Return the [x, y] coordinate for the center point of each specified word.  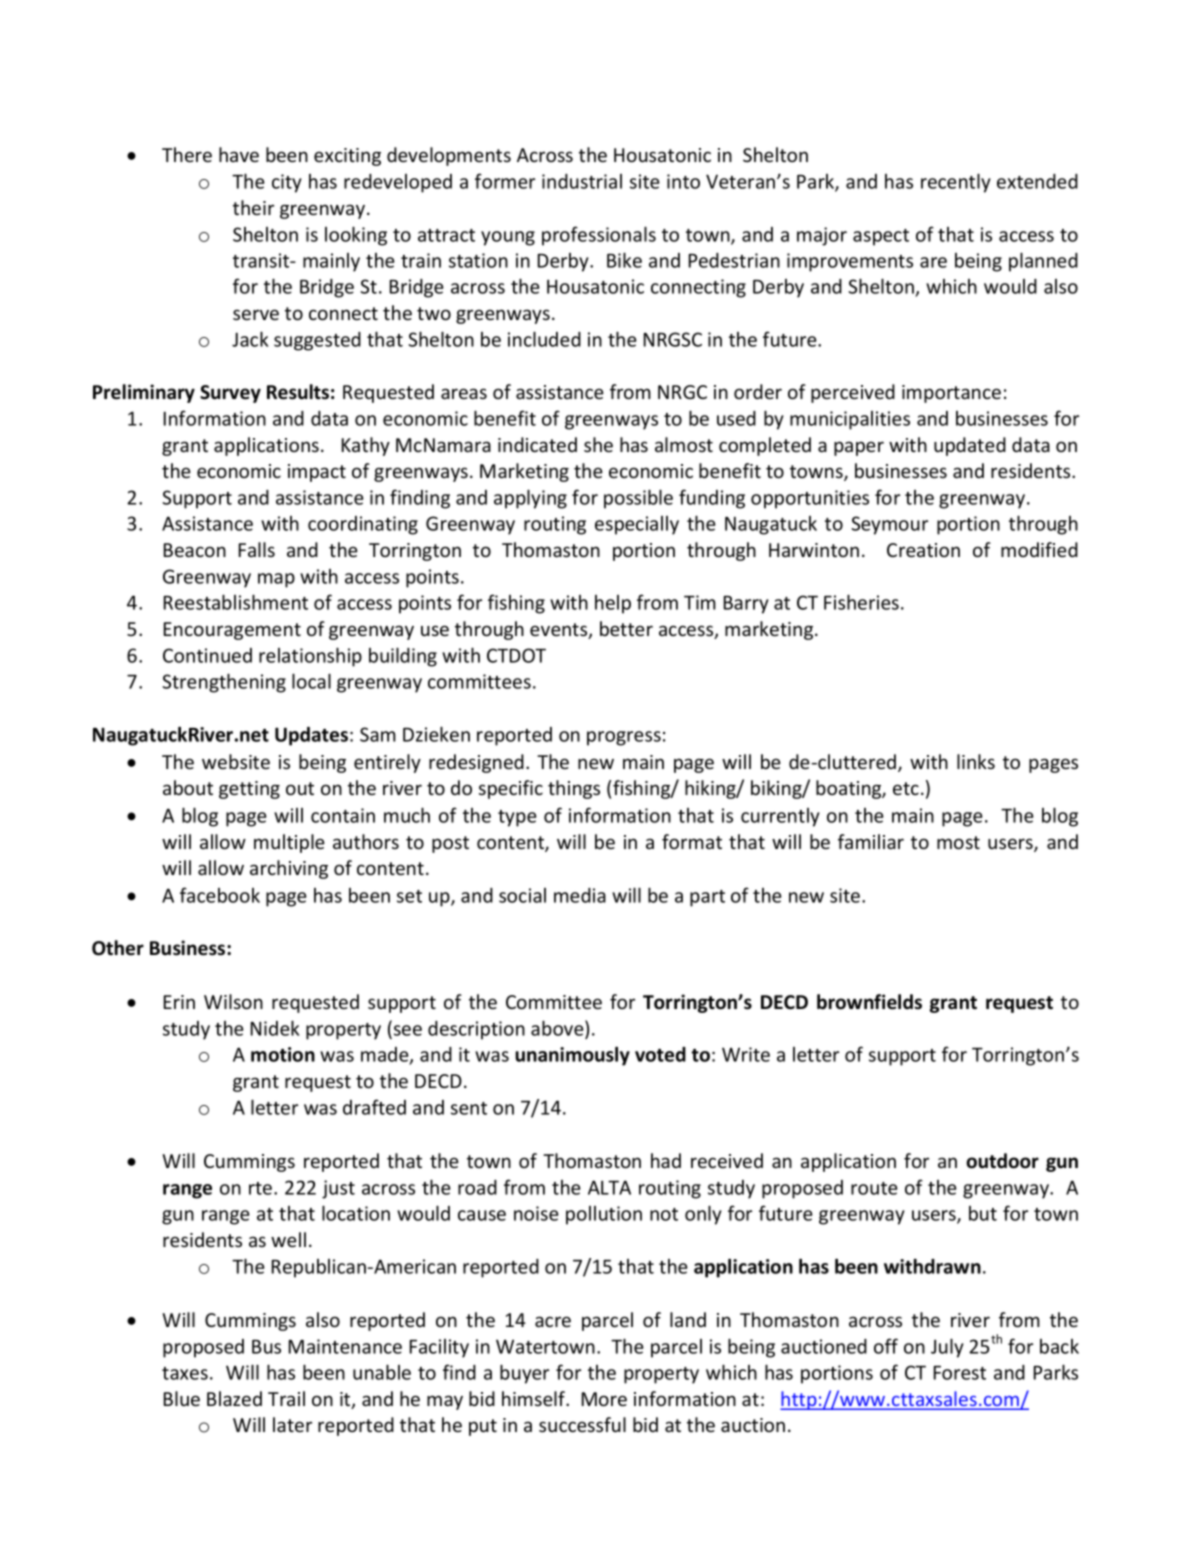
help [613, 604]
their [253, 207]
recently [956, 183]
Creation [923, 550]
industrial [582, 181]
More [604, 1399]
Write [746, 1054]
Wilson [233, 1001]
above [558, 1028]
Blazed [234, 1398]
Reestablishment [236, 602]
